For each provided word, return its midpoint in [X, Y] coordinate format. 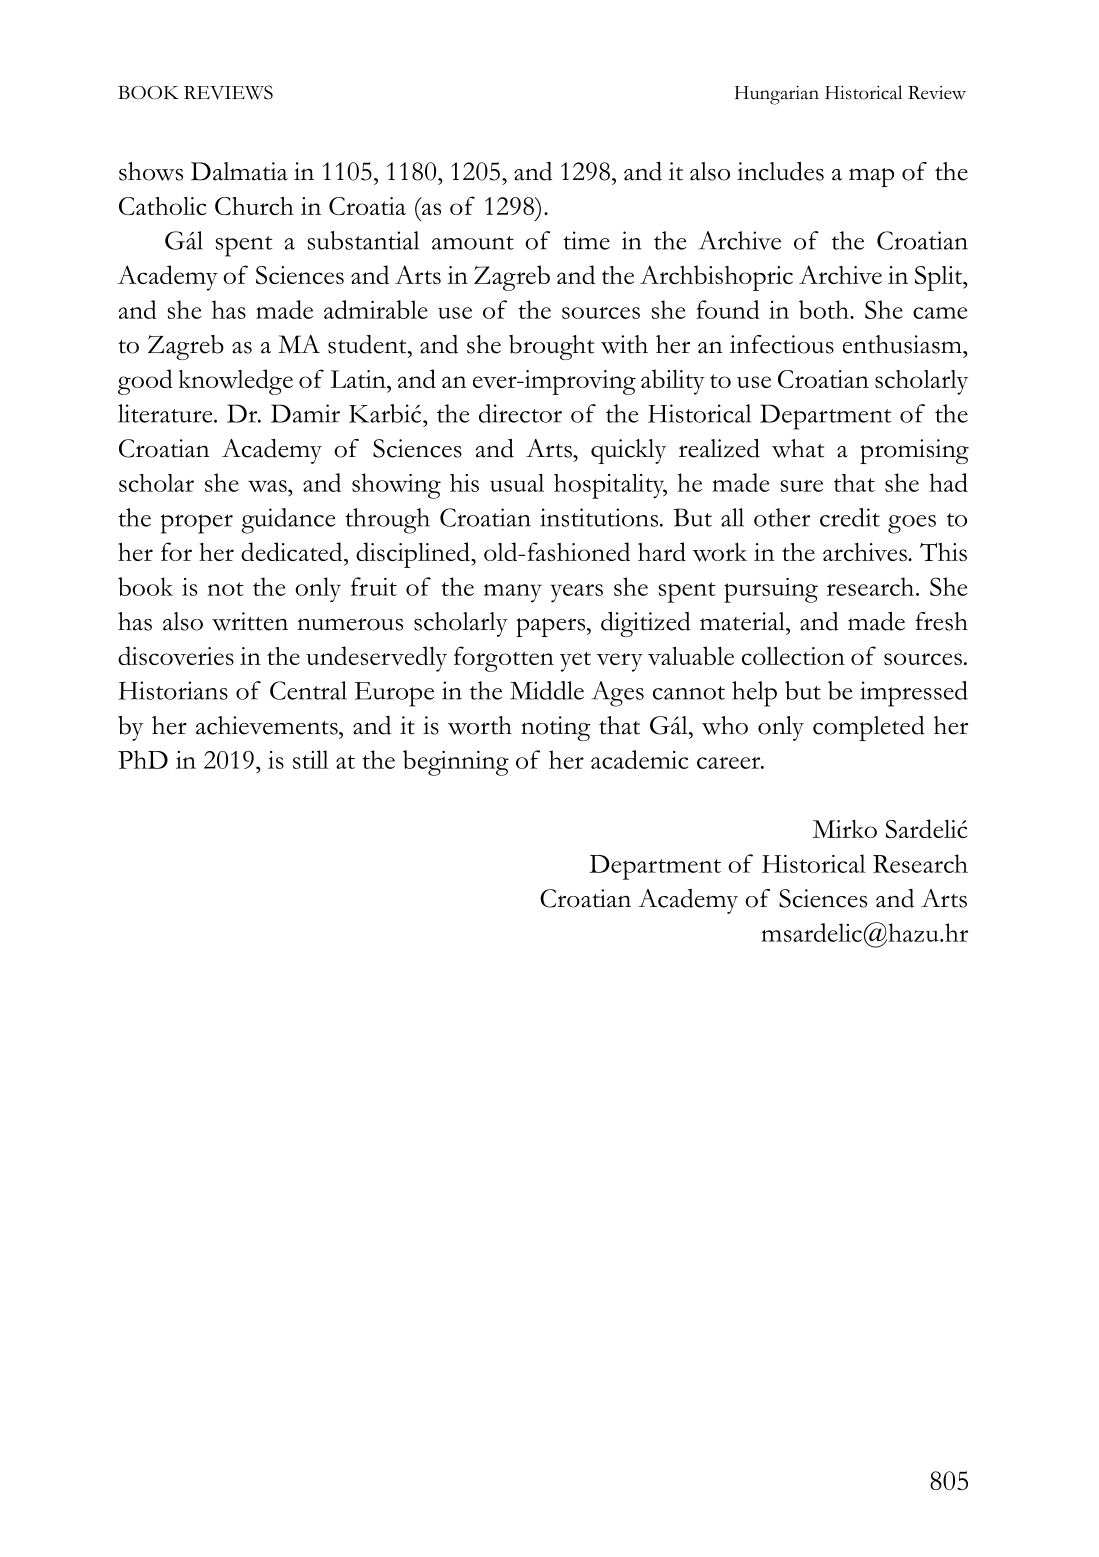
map [871, 177]
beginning [456, 763]
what [798, 448]
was [268, 486]
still [311, 759]
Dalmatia [239, 171]
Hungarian [777, 95]
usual [517, 483]
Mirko [845, 828]
